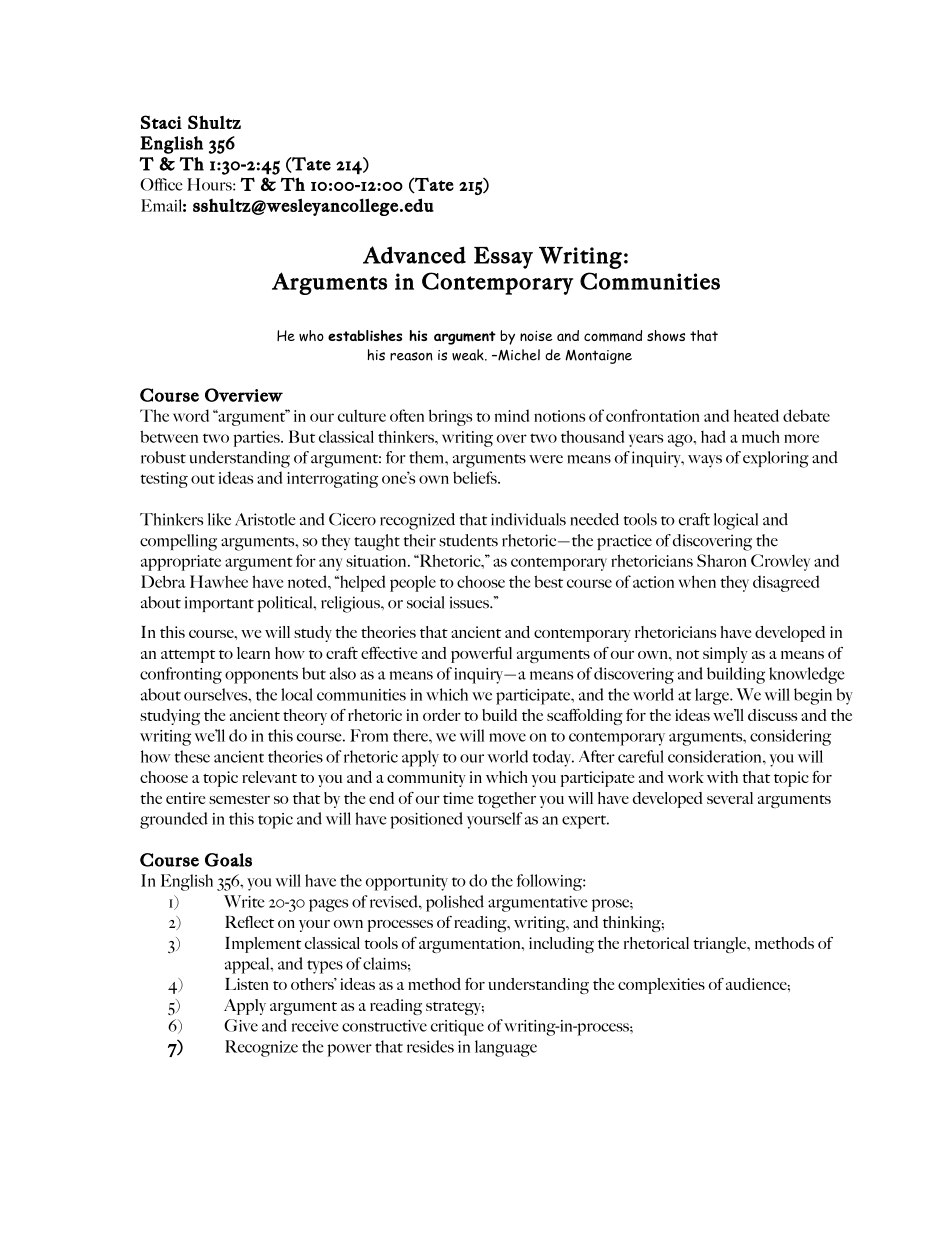 The image size is (952, 1233). What do you see at coordinates (241, 1025) in the page?
I see `Give` at bounding box center [241, 1025].
